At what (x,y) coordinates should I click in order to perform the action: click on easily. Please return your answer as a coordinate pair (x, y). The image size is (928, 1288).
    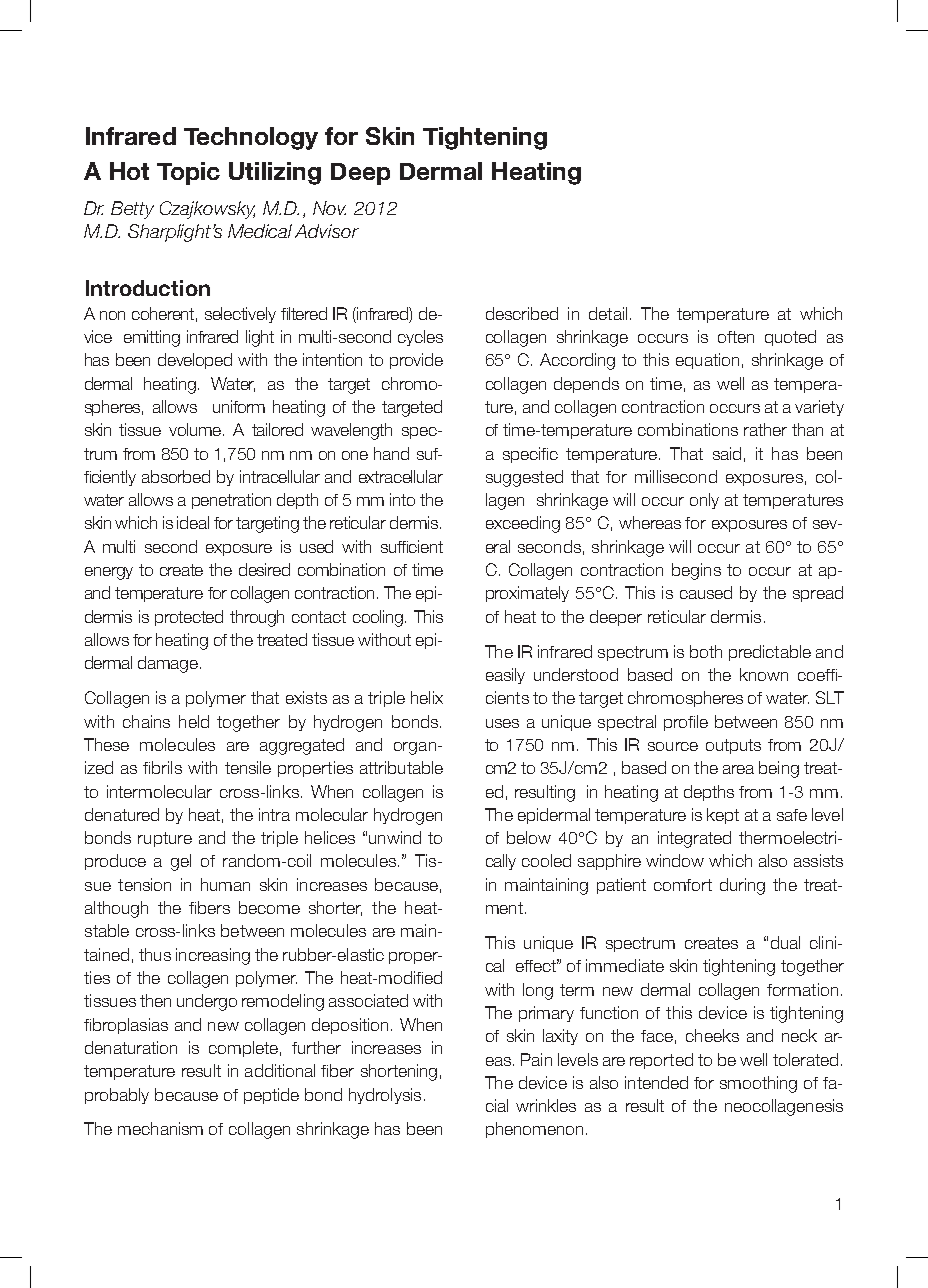
    Looking at the image, I should click on (505, 676).
